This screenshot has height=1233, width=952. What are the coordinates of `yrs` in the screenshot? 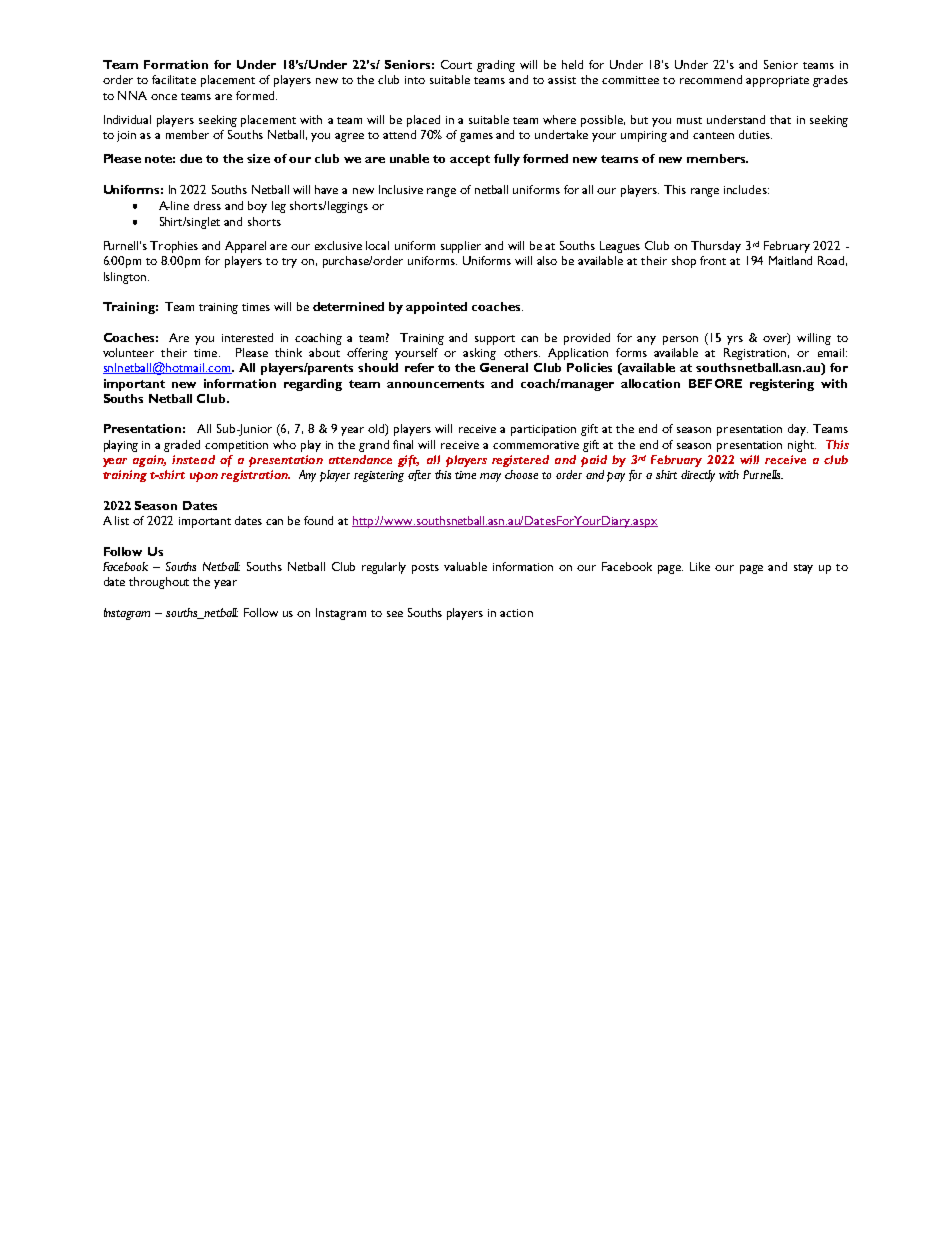 It's located at (735, 340).
